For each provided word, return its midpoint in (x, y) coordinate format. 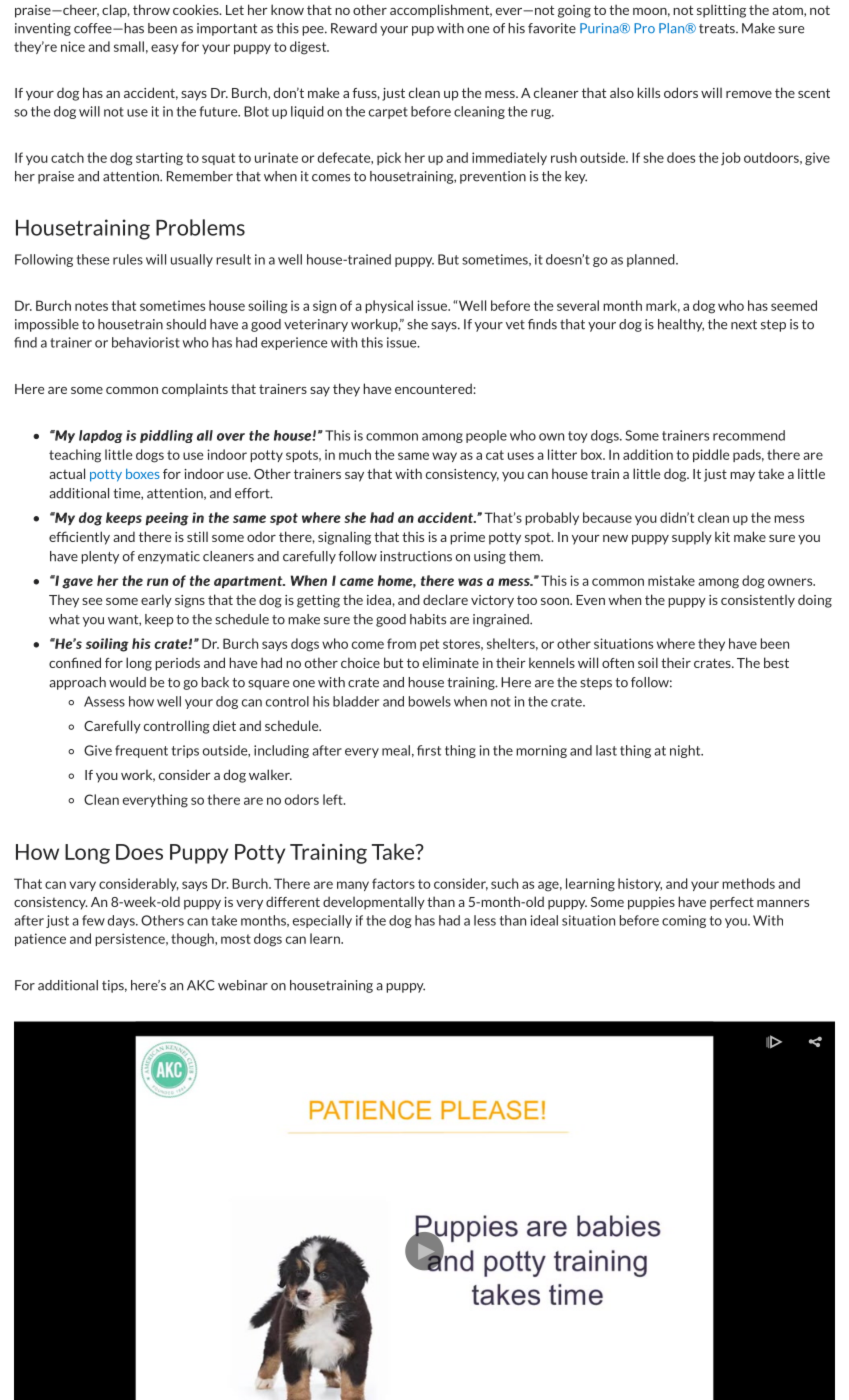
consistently (758, 601)
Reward (354, 28)
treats (718, 29)
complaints (195, 390)
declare (445, 599)
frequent (141, 751)
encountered (434, 388)
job (731, 159)
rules (128, 259)
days (122, 921)
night (686, 751)
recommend (749, 435)
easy (164, 49)
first (429, 750)
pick (389, 158)
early (156, 601)
